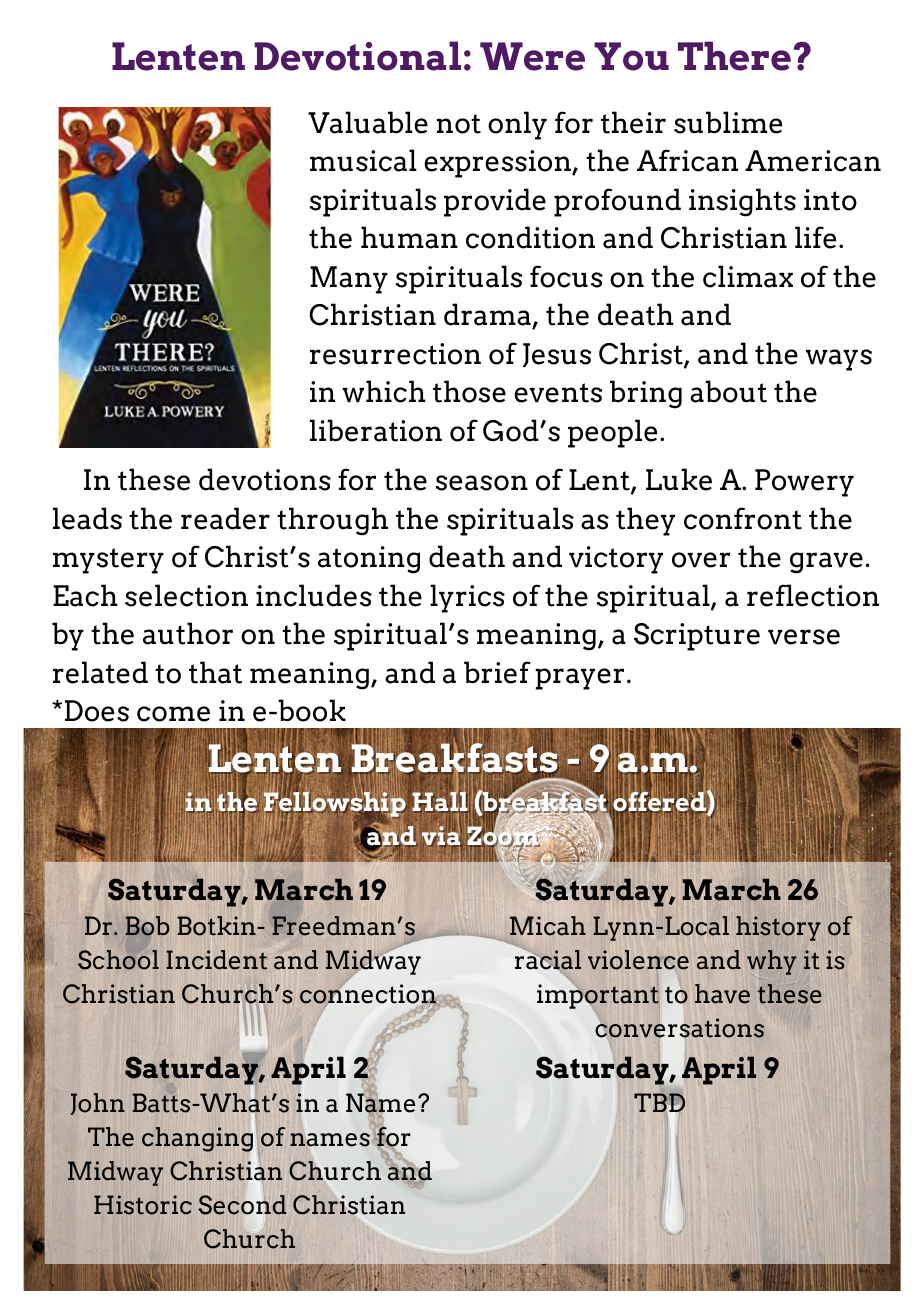 This screenshot has height=1308, width=924. What do you see at coordinates (778, 928) in the screenshot?
I see `history` at bounding box center [778, 928].
